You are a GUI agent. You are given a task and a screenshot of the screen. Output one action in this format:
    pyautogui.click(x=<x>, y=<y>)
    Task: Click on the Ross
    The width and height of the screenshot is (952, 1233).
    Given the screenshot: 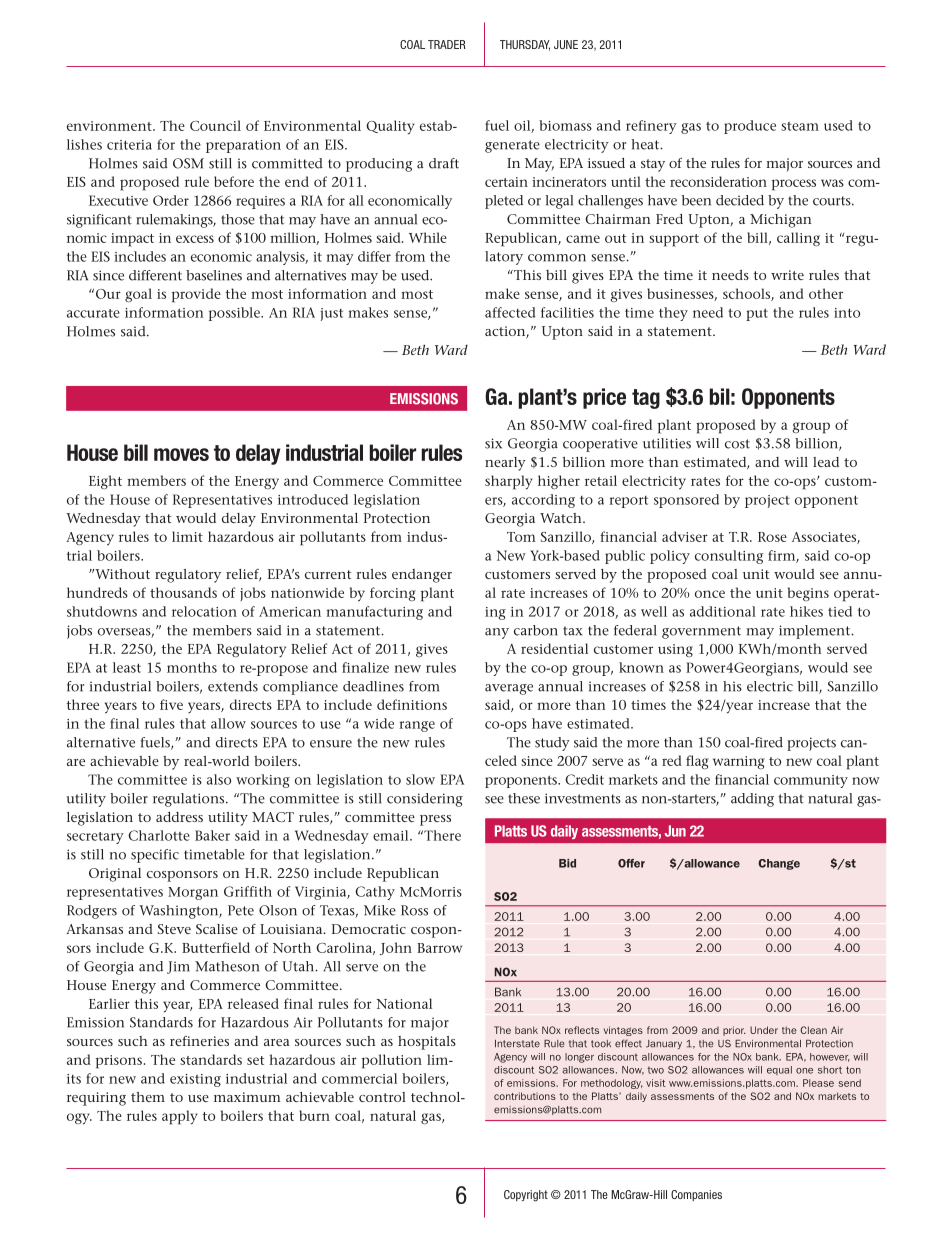 What is the action you would take?
    pyautogui.click(x=414, y=910)
